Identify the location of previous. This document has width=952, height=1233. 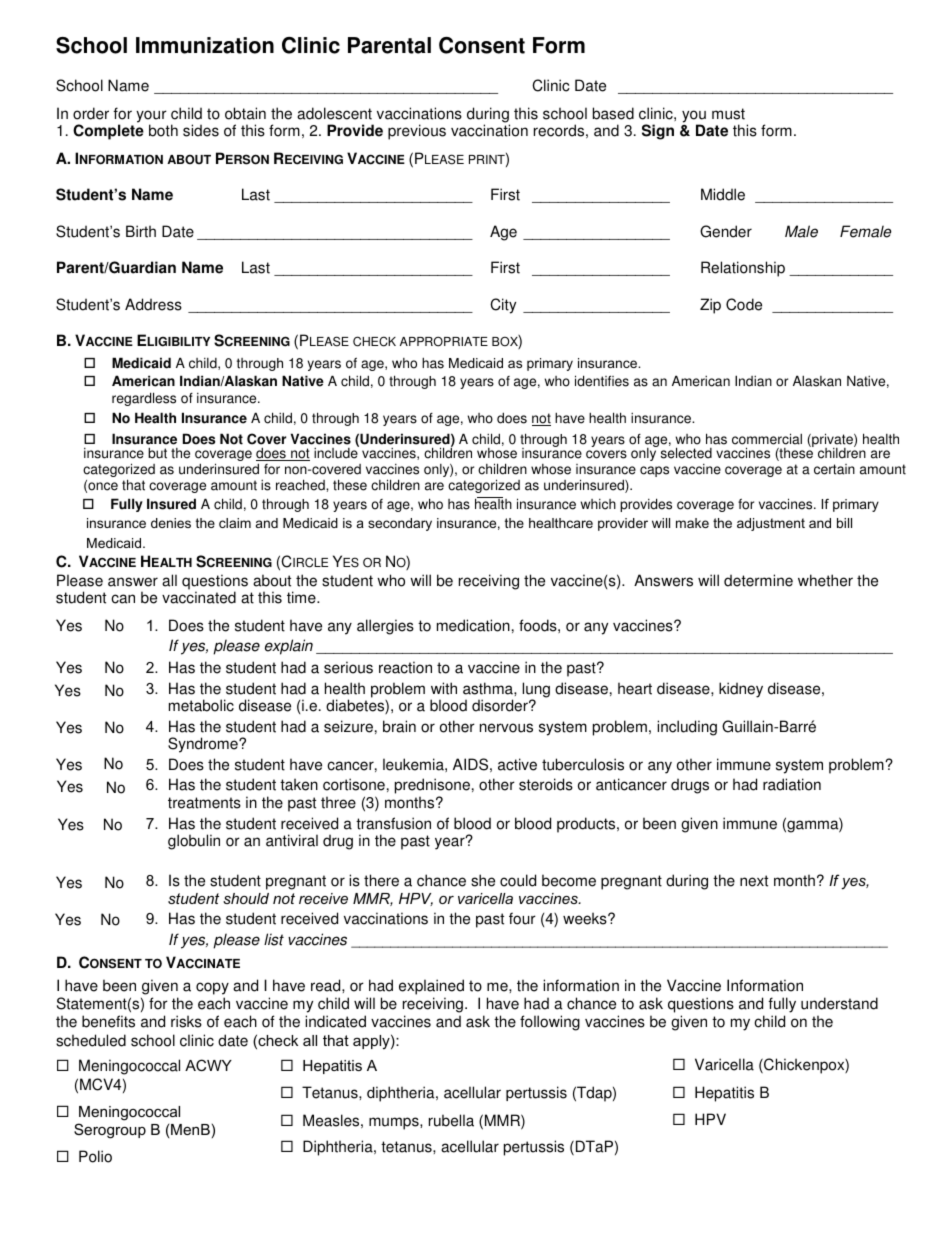
(417, 132).
